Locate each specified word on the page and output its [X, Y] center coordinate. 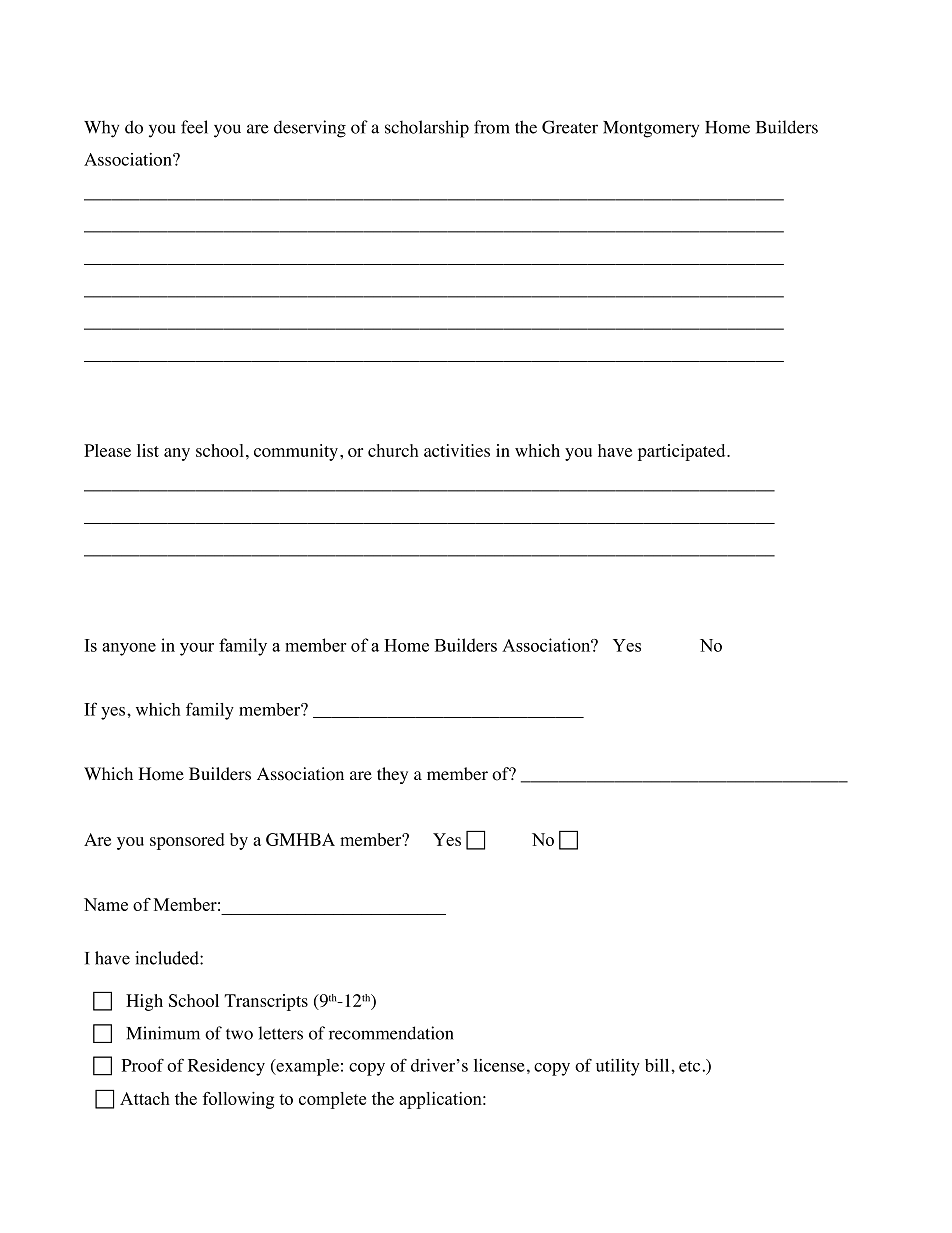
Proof [143, 1065]
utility [618, 1067]
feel [194, 127]
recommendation [391, 1033]
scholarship [427, 129]
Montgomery [651, 129]
